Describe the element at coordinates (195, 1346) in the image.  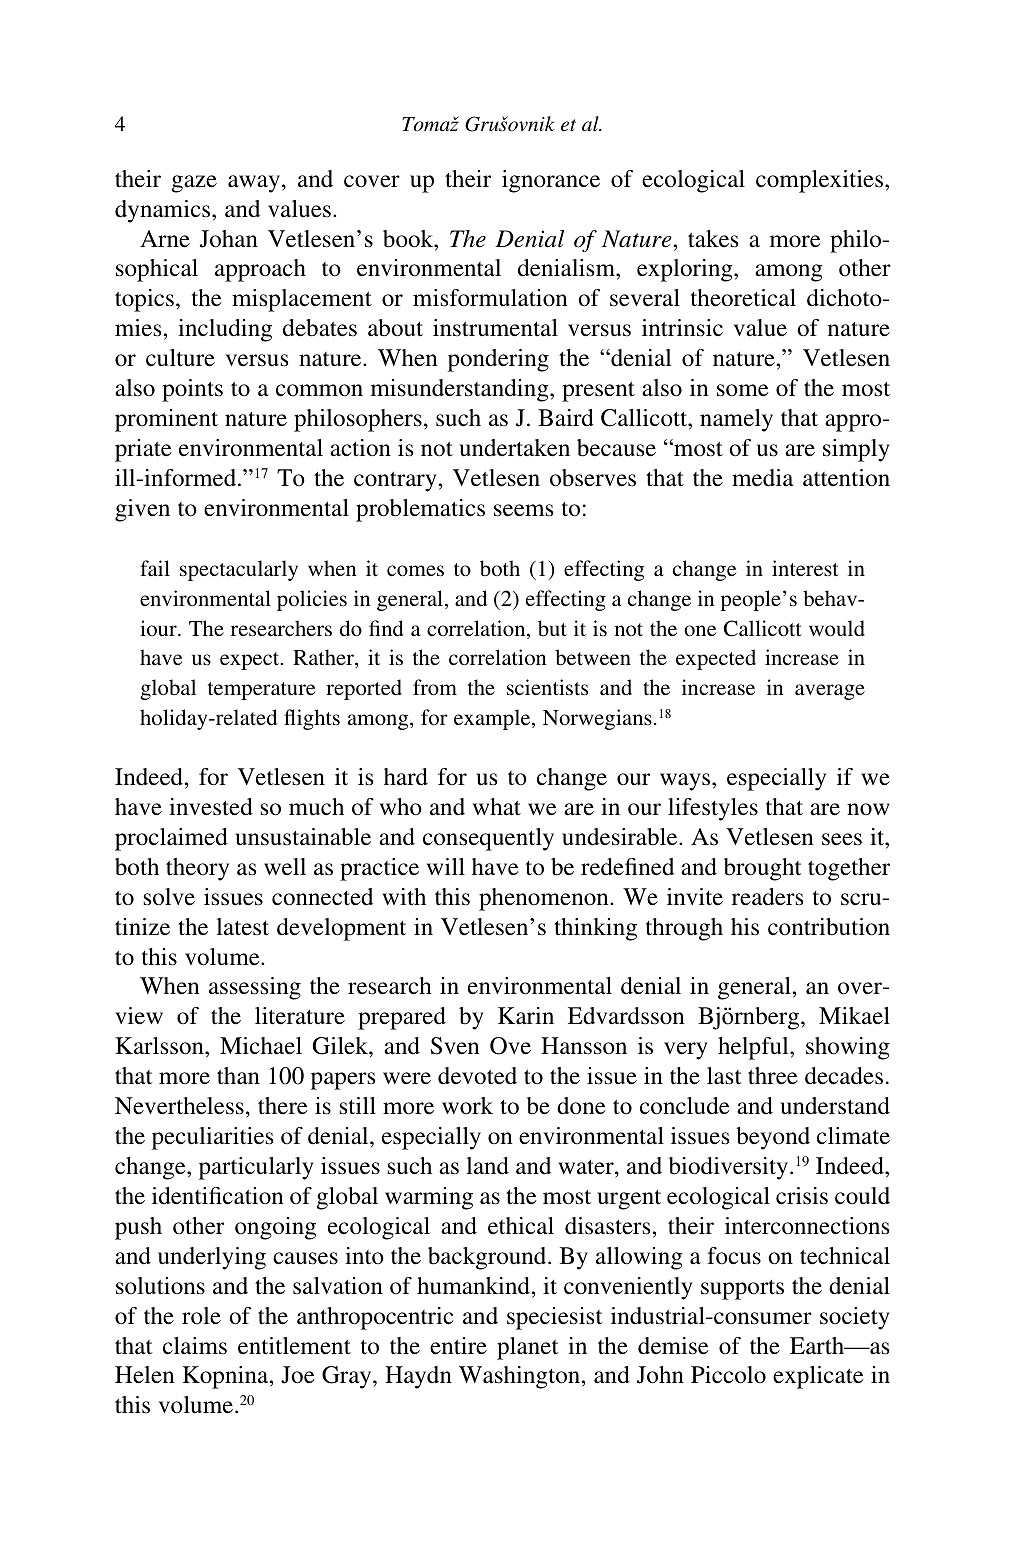
I see `claims` at that location.
